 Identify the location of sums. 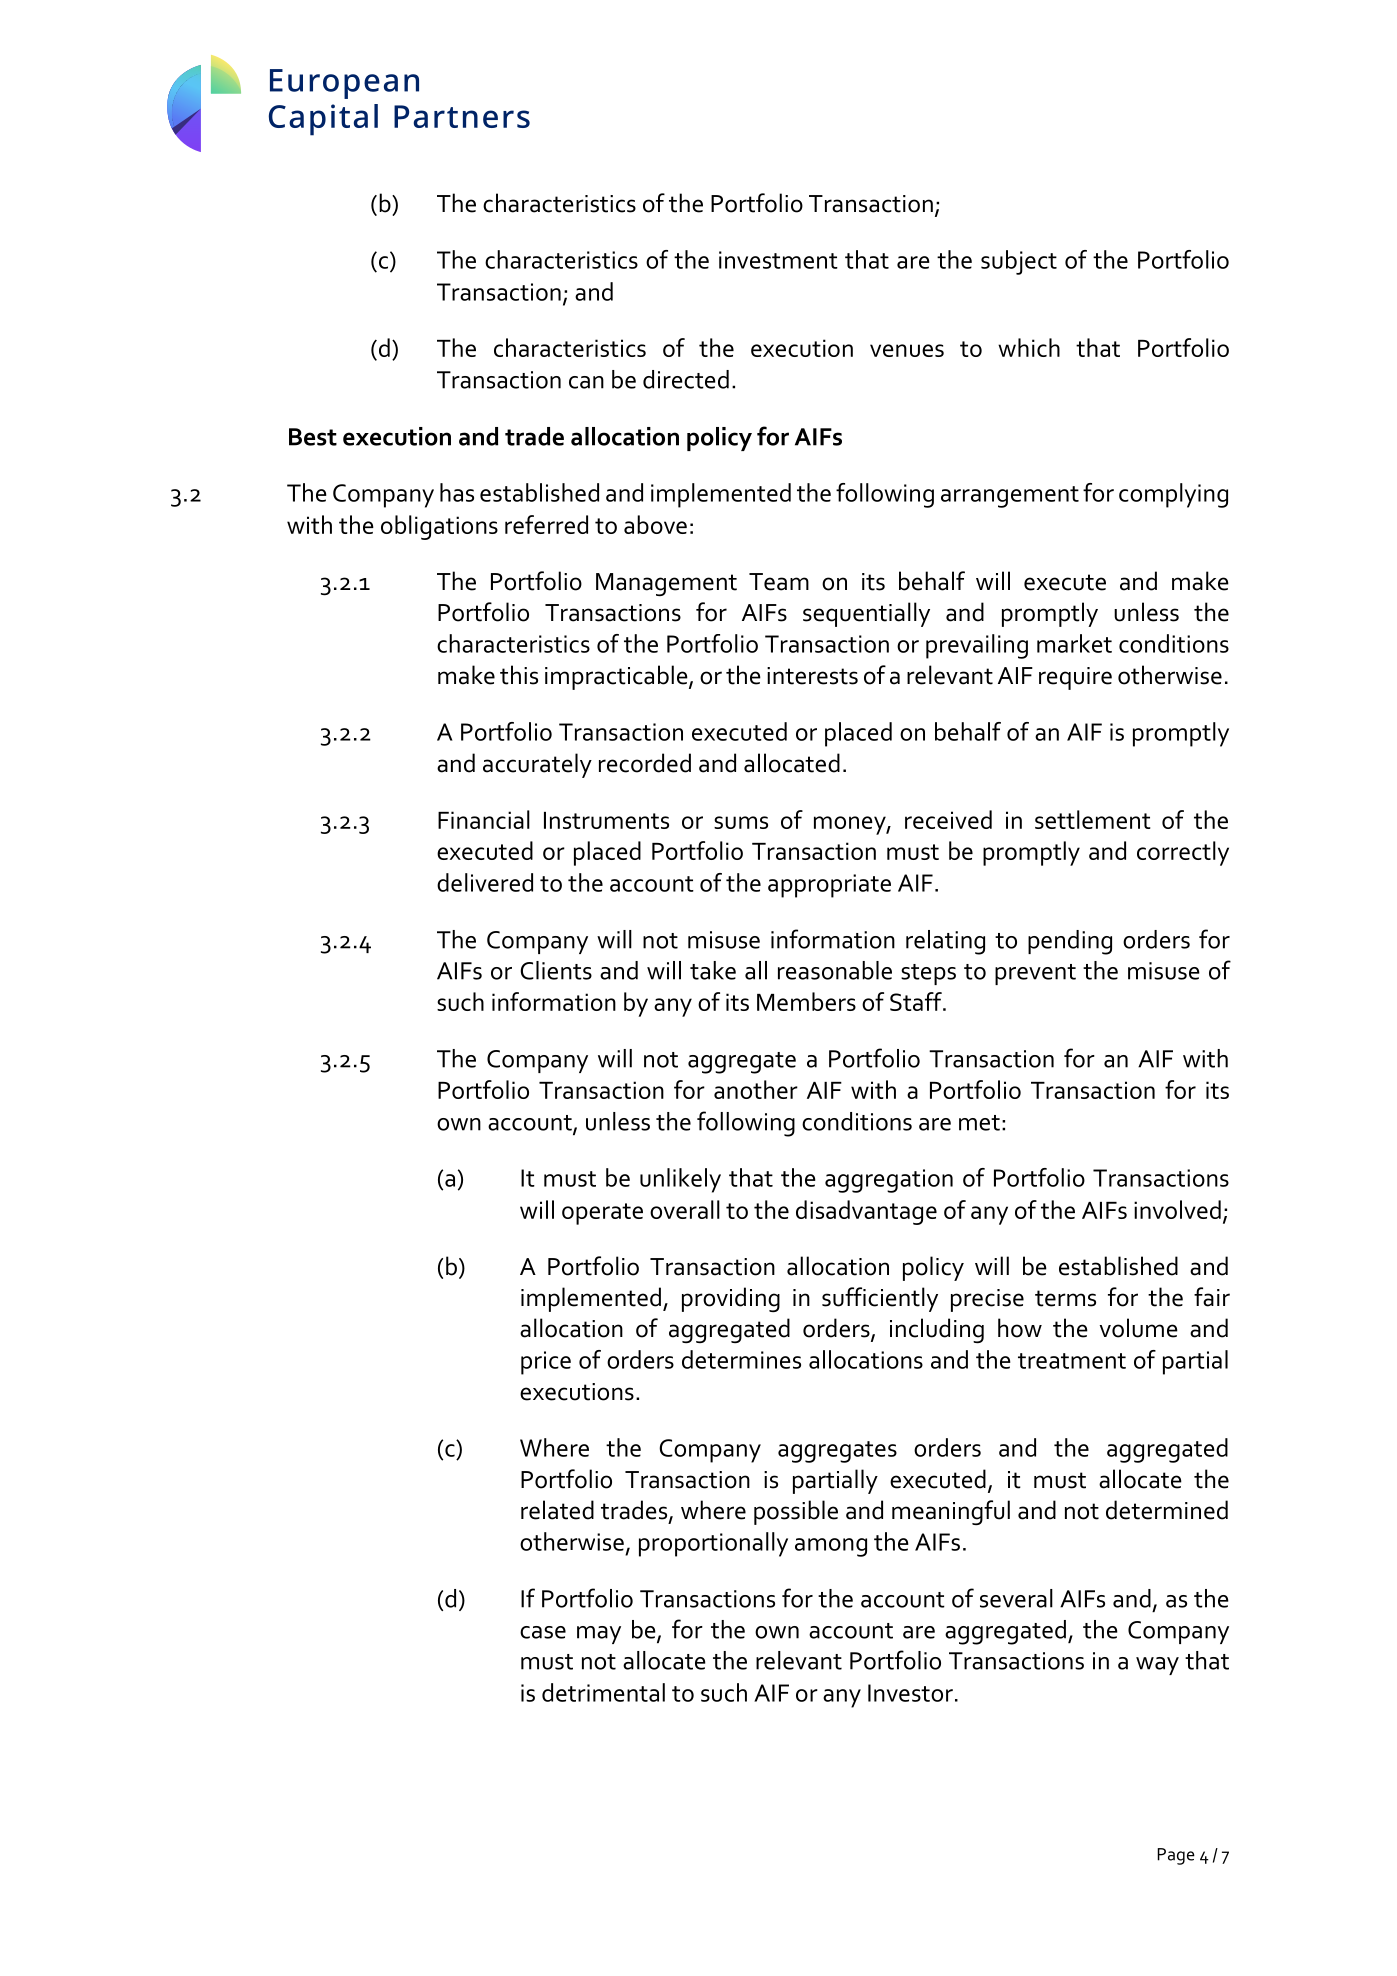
(741, 822).
